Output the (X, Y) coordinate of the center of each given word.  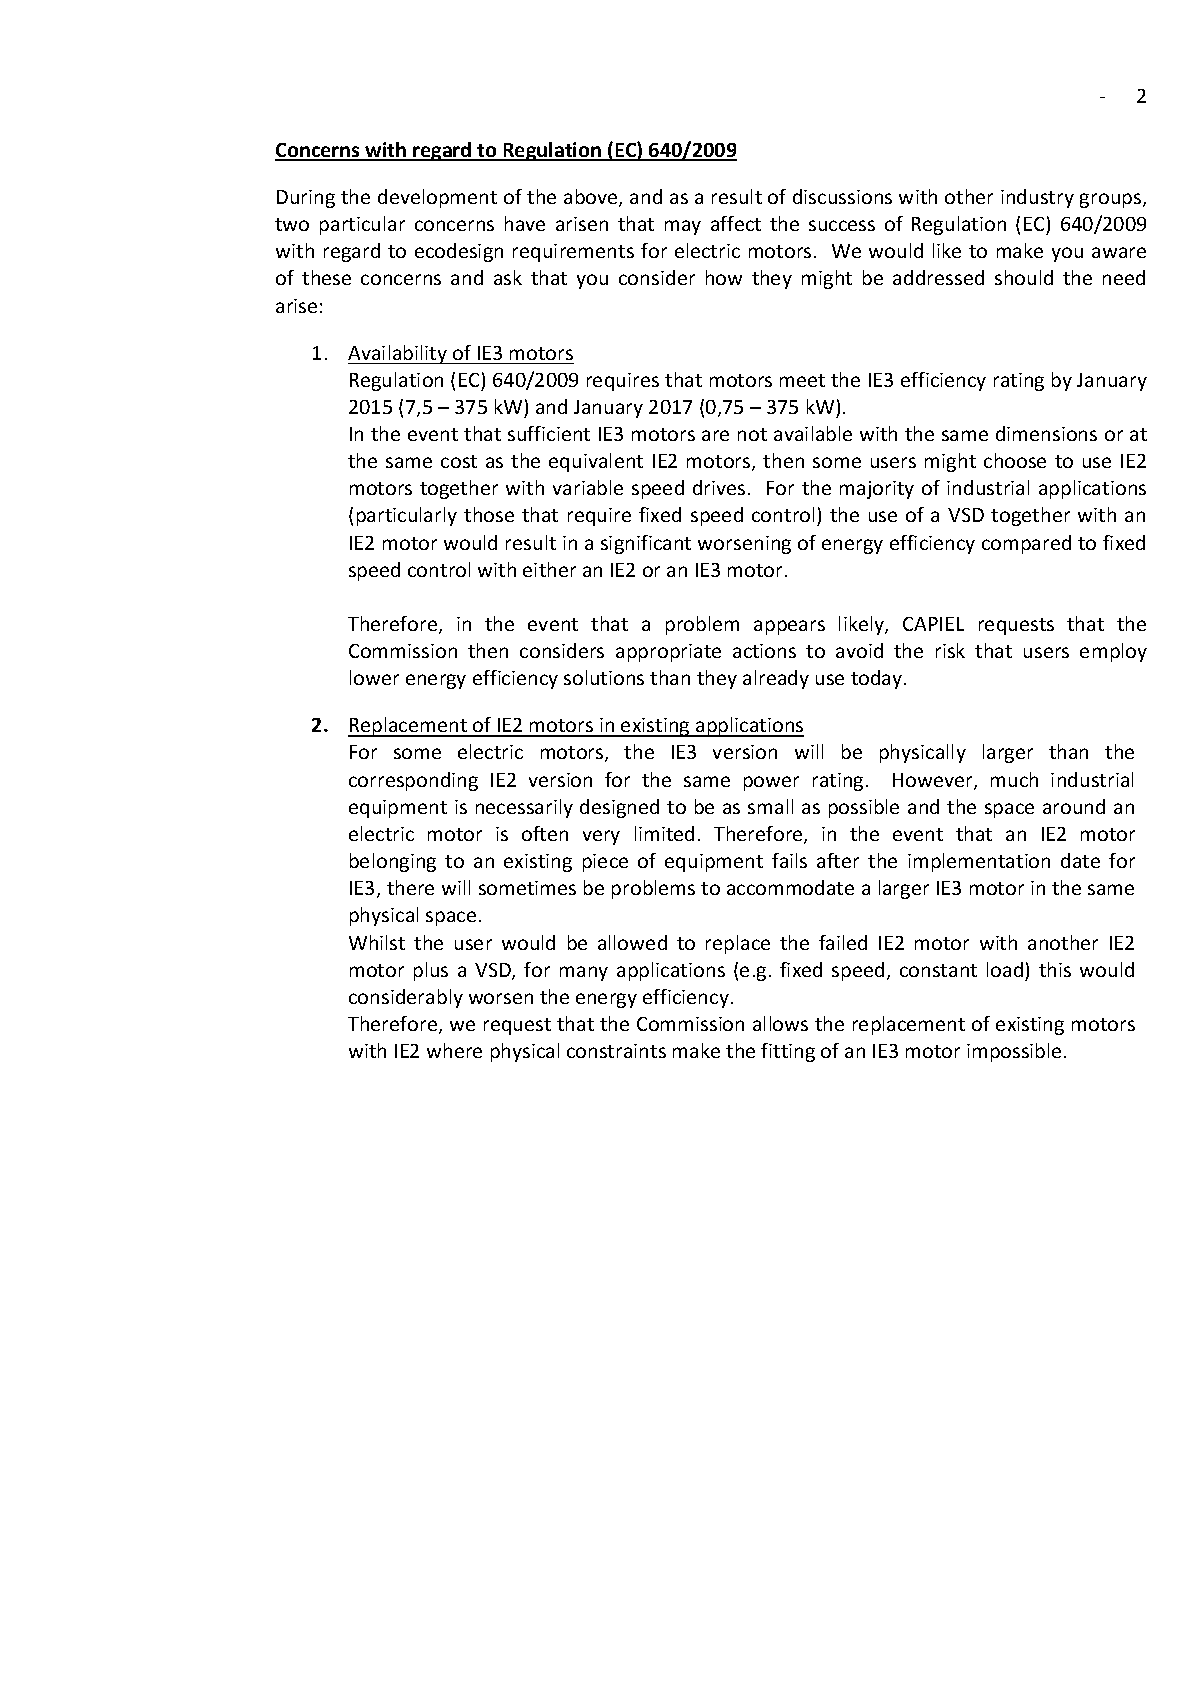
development (437, 198)
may (683, 227)
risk (950, 650)
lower (374, 677)
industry (1037, 198)
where (454, 1050)
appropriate (668, 653)
